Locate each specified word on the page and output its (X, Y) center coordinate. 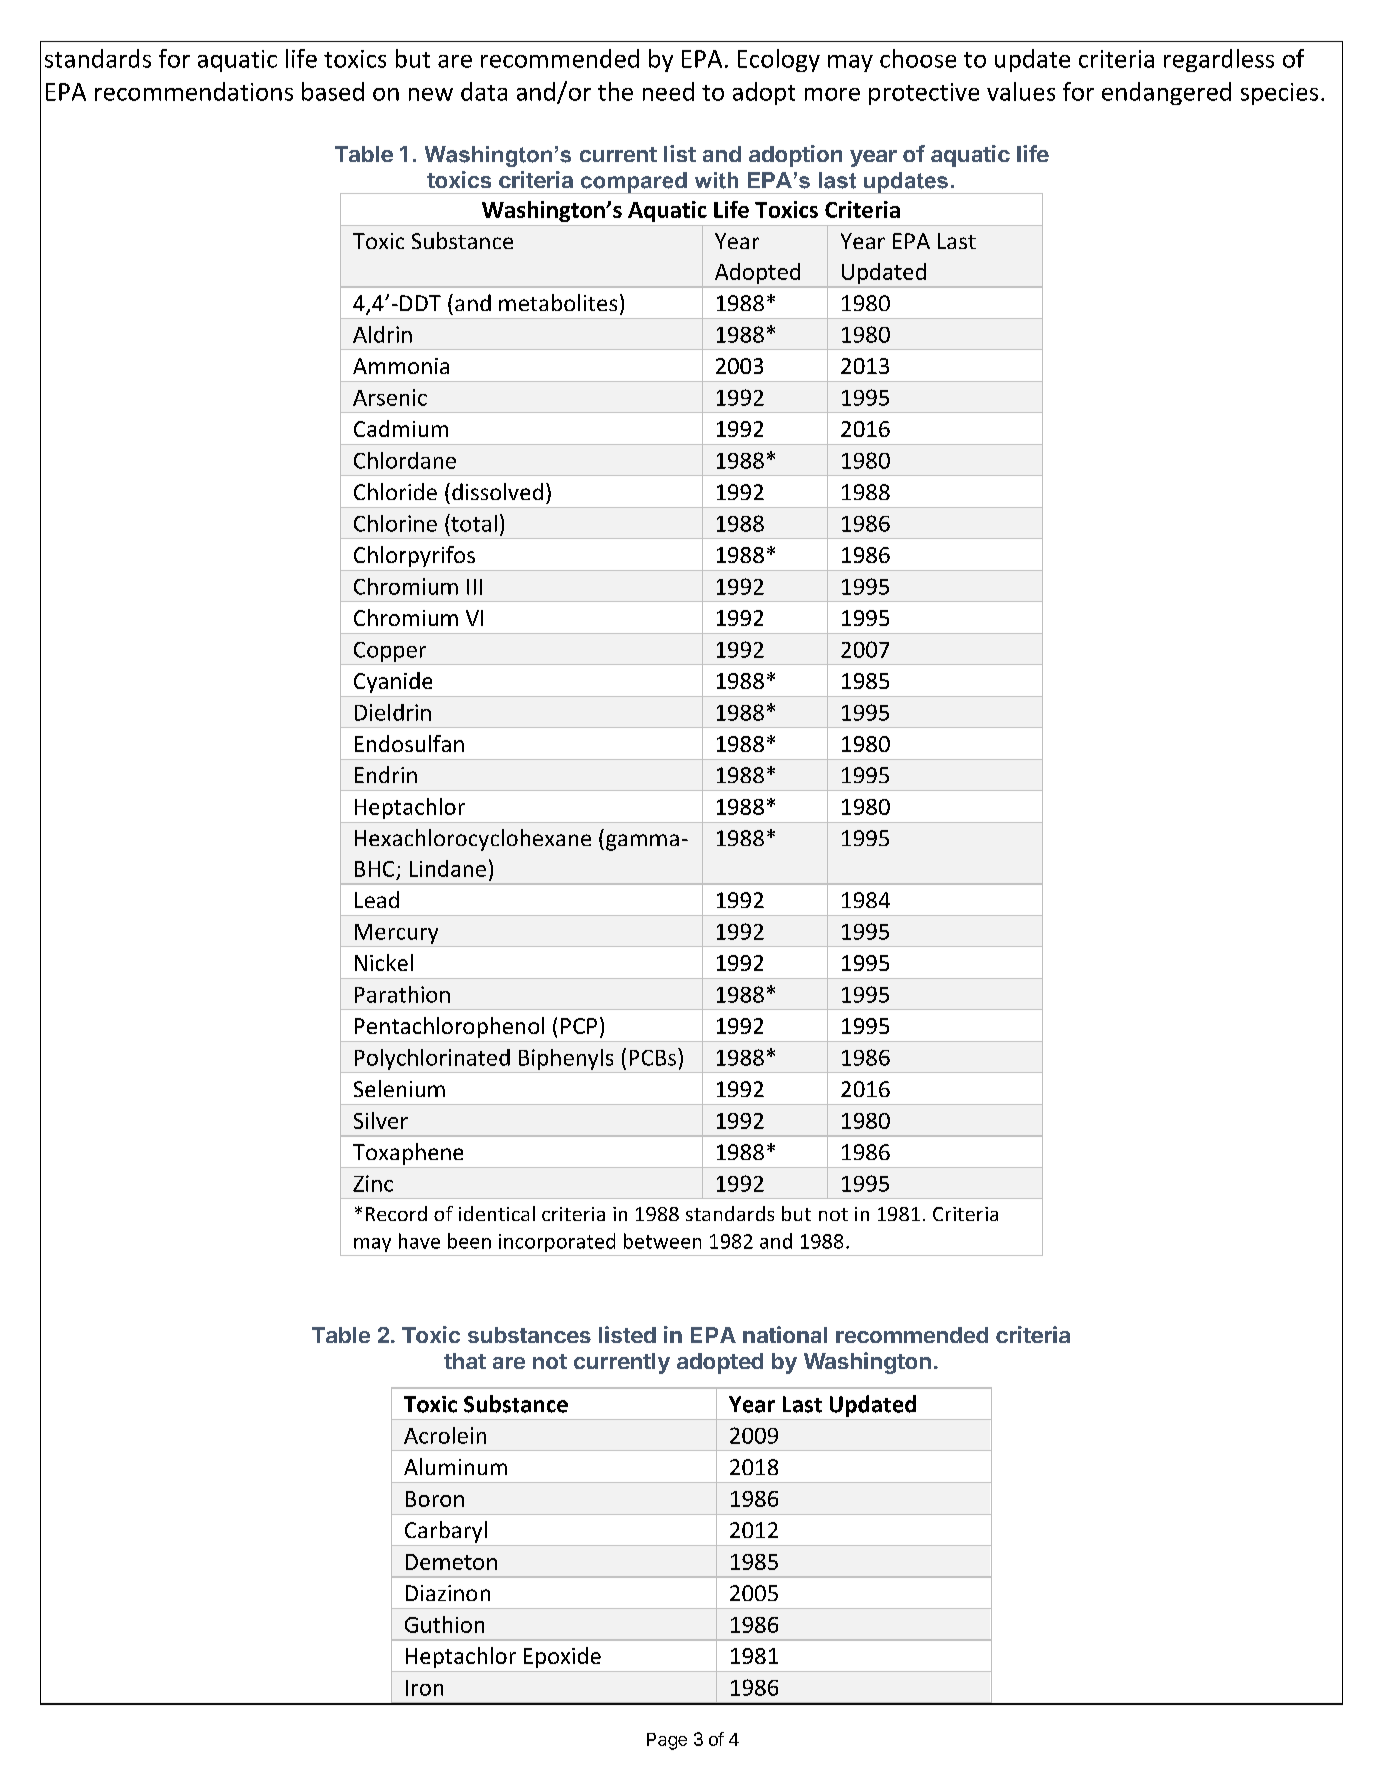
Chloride (395, 491)
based (333, 91)
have (419, 1241)
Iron (424, 1688)
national (785, 1334)
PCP (579, 1026)
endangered (1166, 93)
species (1279, 94)
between (662, 1241)
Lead (377, 899)
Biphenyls (566, 1059)
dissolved (497, 491)
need (668, 91)
